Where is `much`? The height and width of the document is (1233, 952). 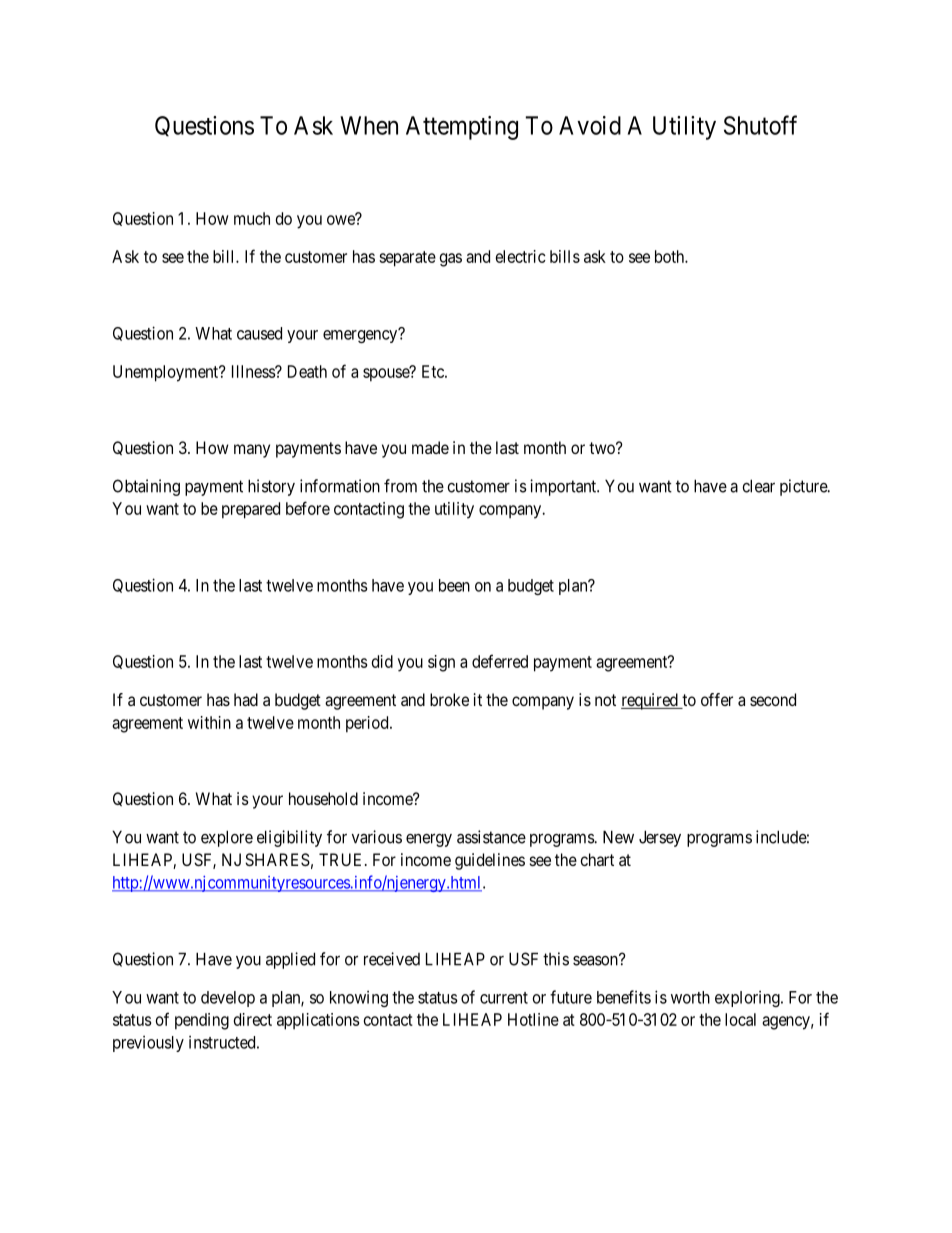 much is located at coordinates (252, 218).
